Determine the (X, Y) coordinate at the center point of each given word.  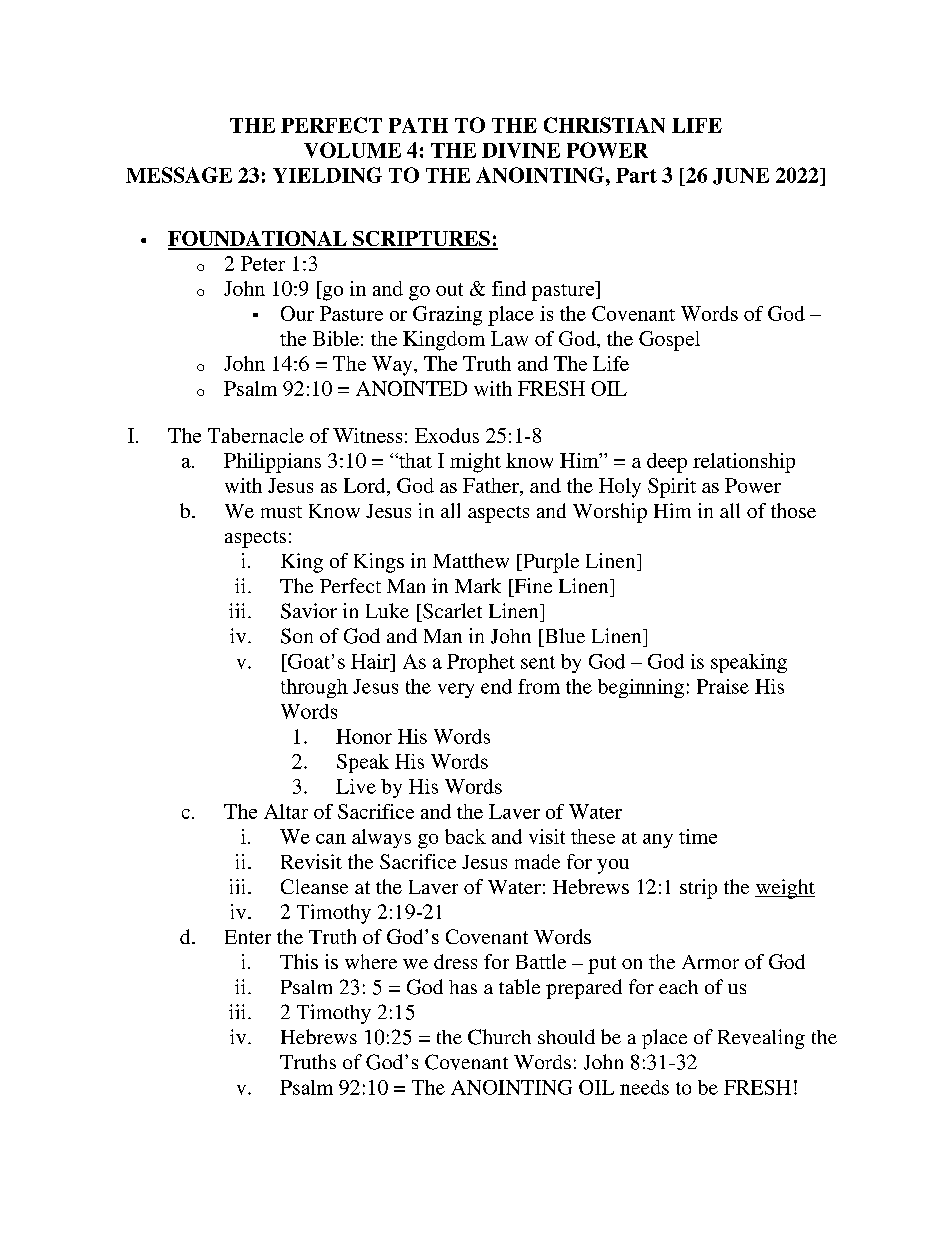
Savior (309, 611)
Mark (478, 585)
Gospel (669, 341)
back (465, 836)
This (299, 961)
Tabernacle (256, 435)
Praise (723, 686)
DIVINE (521, 150)
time (698, 836)
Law (509, 338)
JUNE (741, 176)
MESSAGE (179, 175)
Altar (286, 811)
